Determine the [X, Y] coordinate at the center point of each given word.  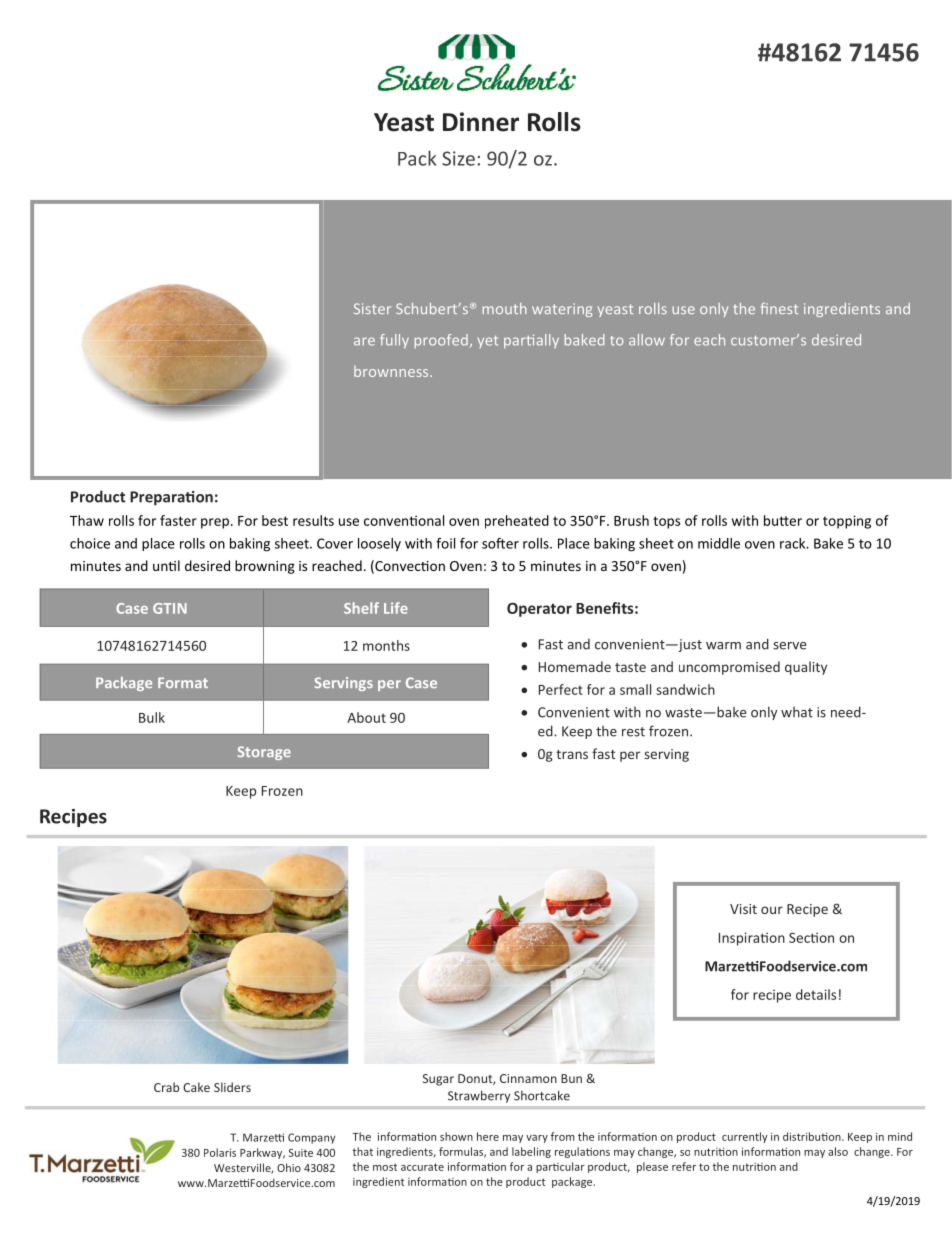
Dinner [481, 122]
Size [458, 158]
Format [183, 682]
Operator [539, 609]
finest [779, 308]
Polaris [220, 1152]
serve [789, 646]
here [488, 1136]
